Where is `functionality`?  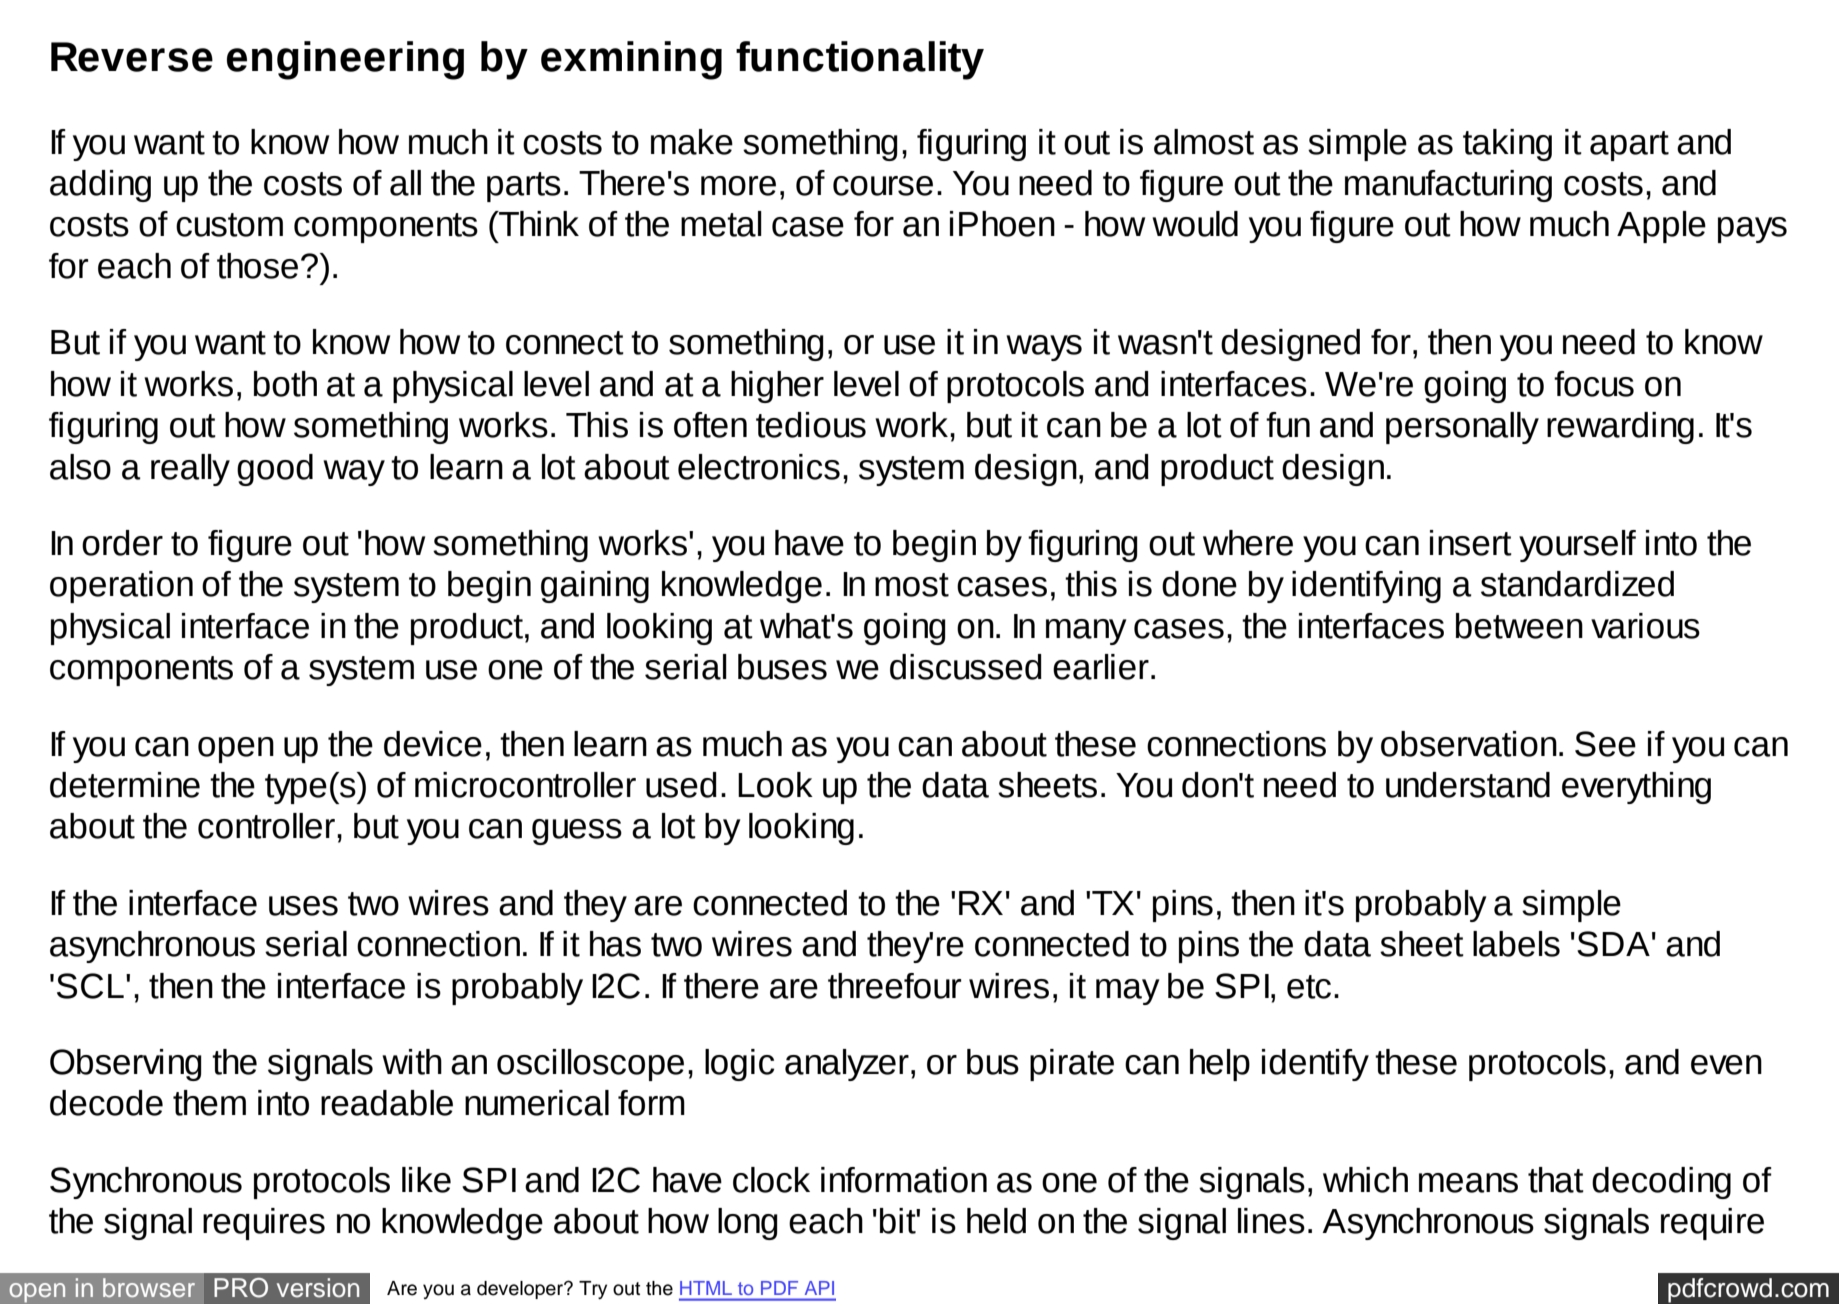
functionality is located at coordinates (860, 60).
